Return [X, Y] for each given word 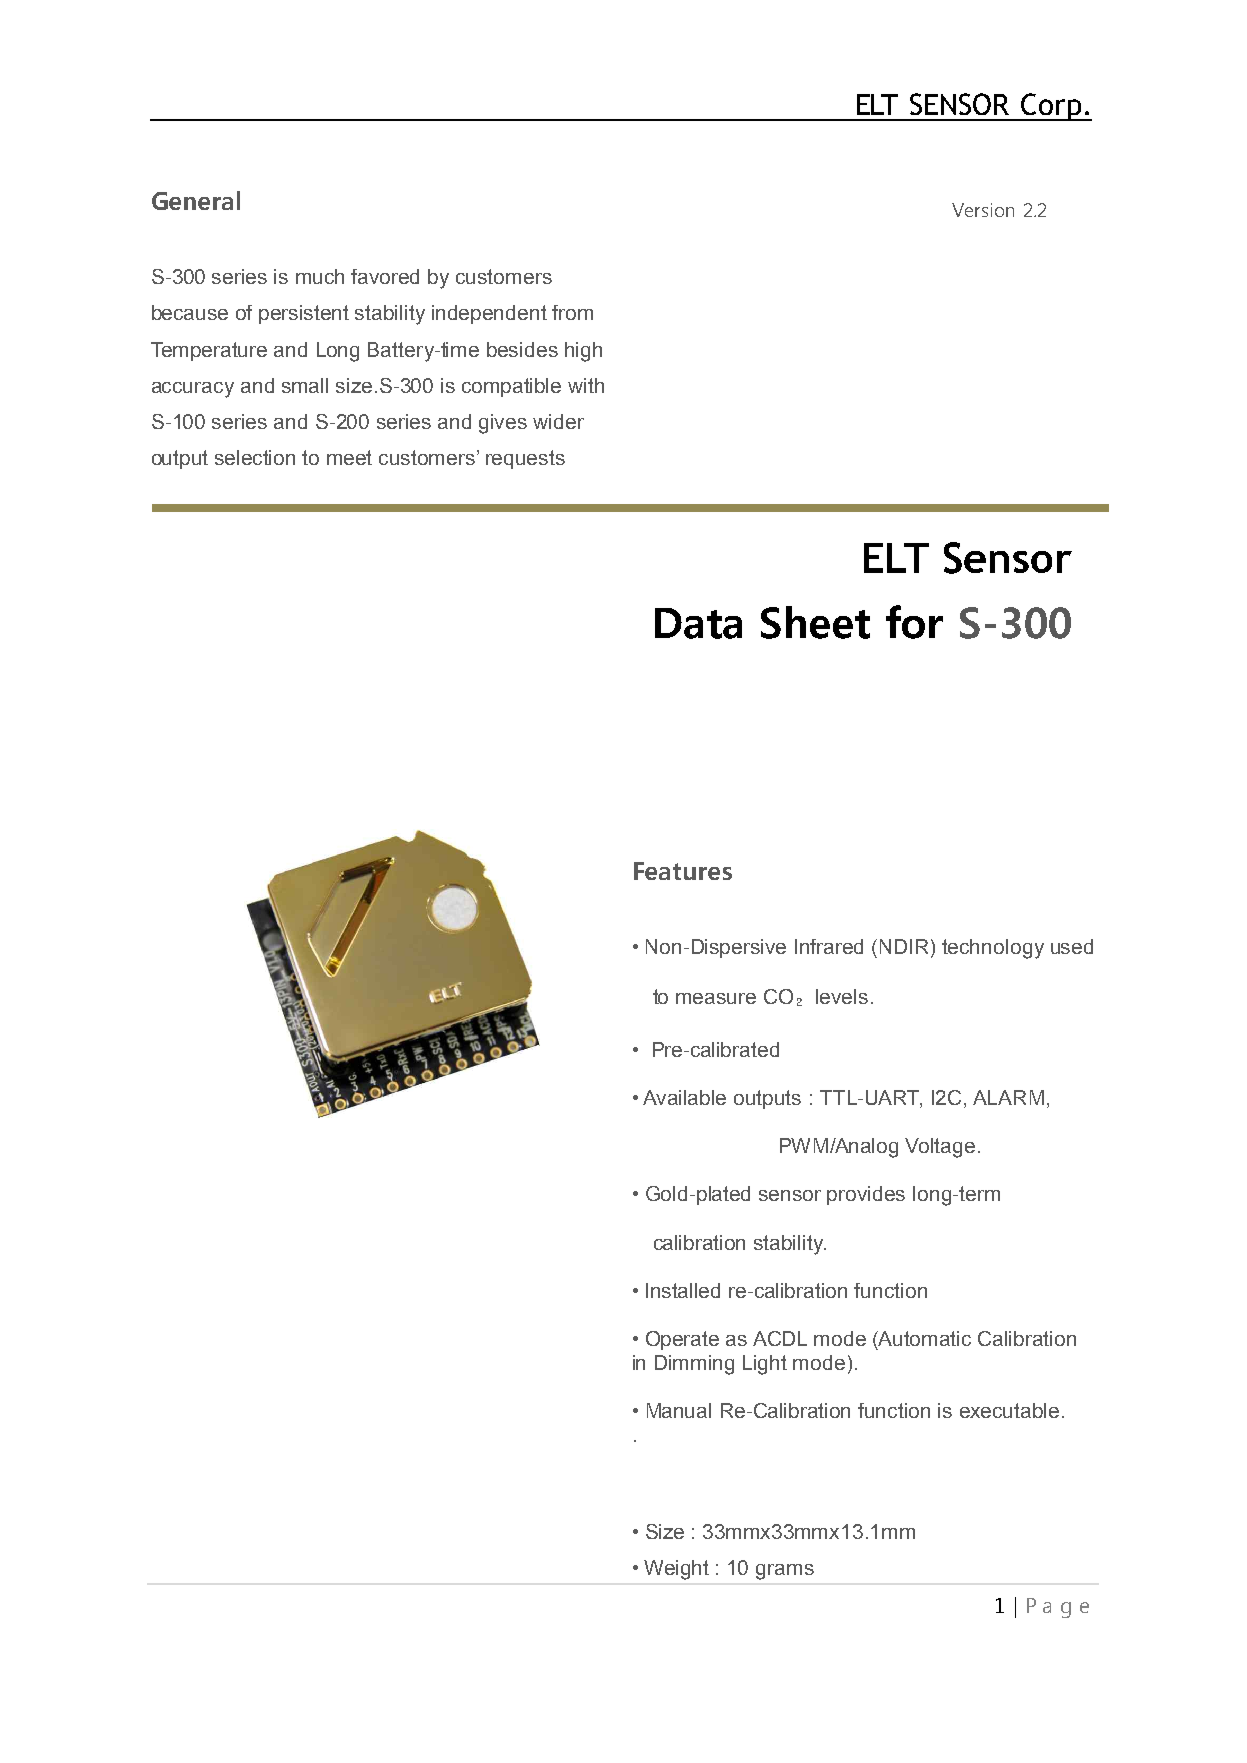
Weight [676, 1570]
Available [684, 1097]
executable [1009, 1410]
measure [716, 998]
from [572, 312]
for [914, 622]
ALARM [1008, 1097]
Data [698, 623]
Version [983, 210]
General [196, 200]
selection [255, 457]
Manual [679, 1410]
